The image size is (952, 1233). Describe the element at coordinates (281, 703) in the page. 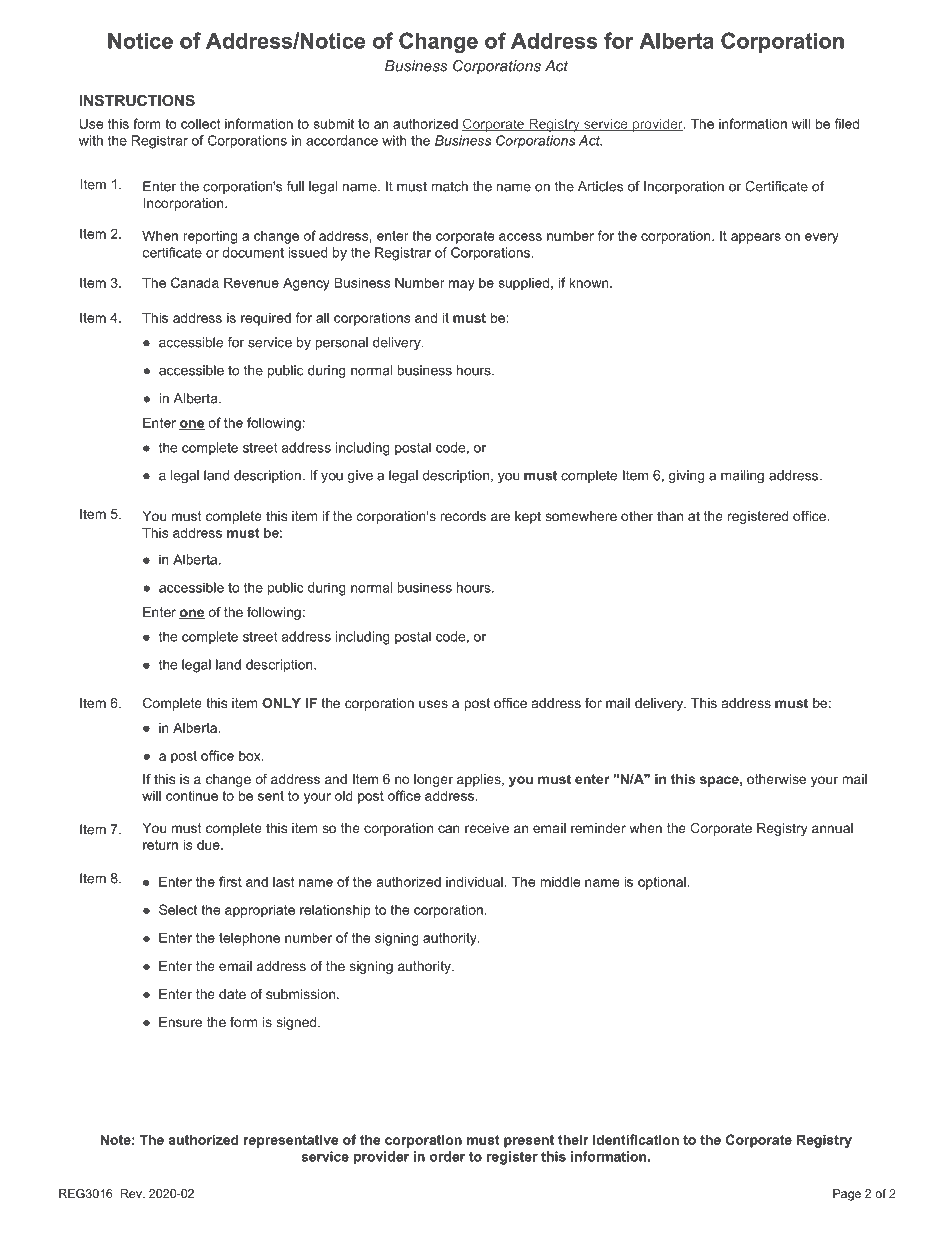

I see `ONLY` at that location.
